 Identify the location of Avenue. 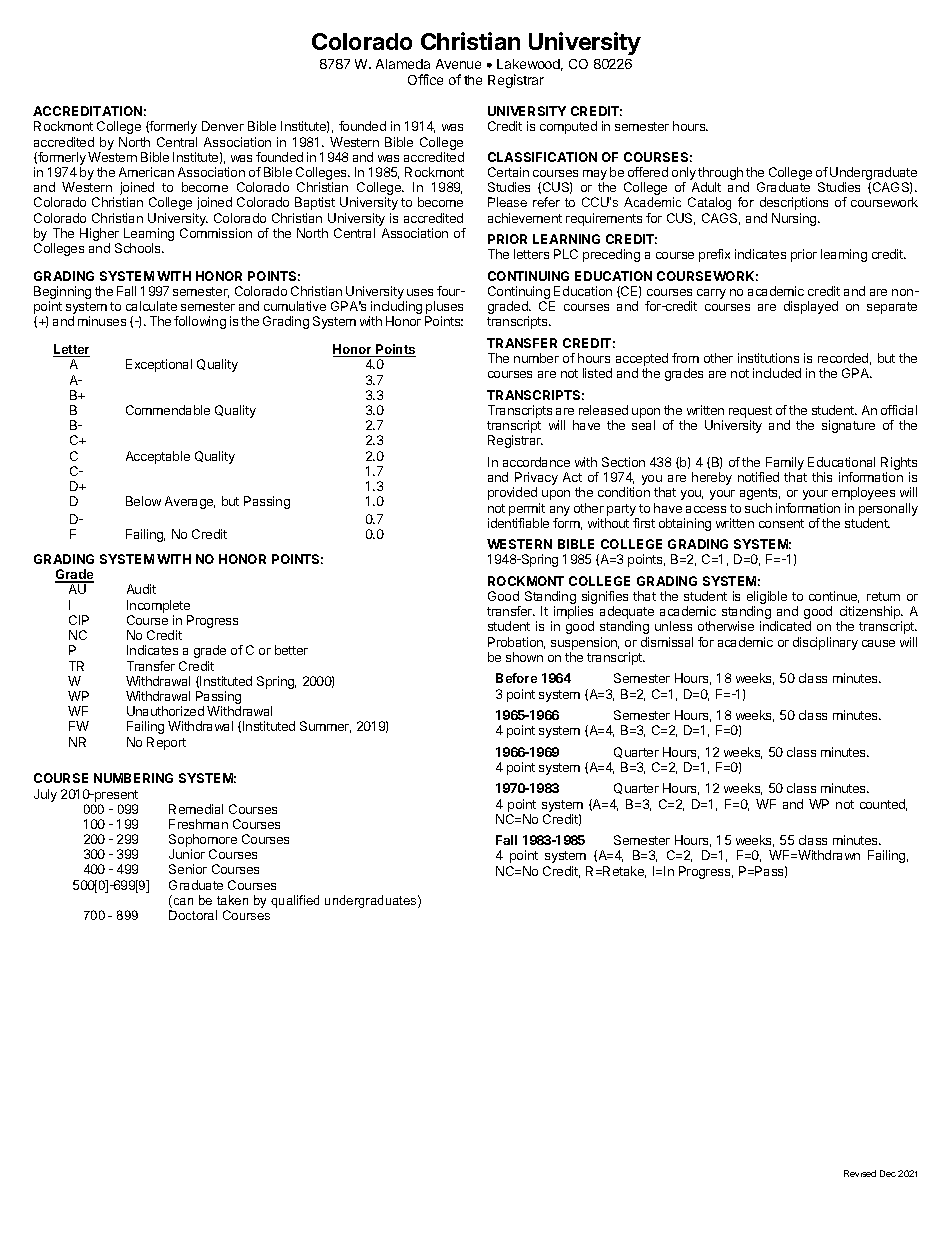
(458, 64).
